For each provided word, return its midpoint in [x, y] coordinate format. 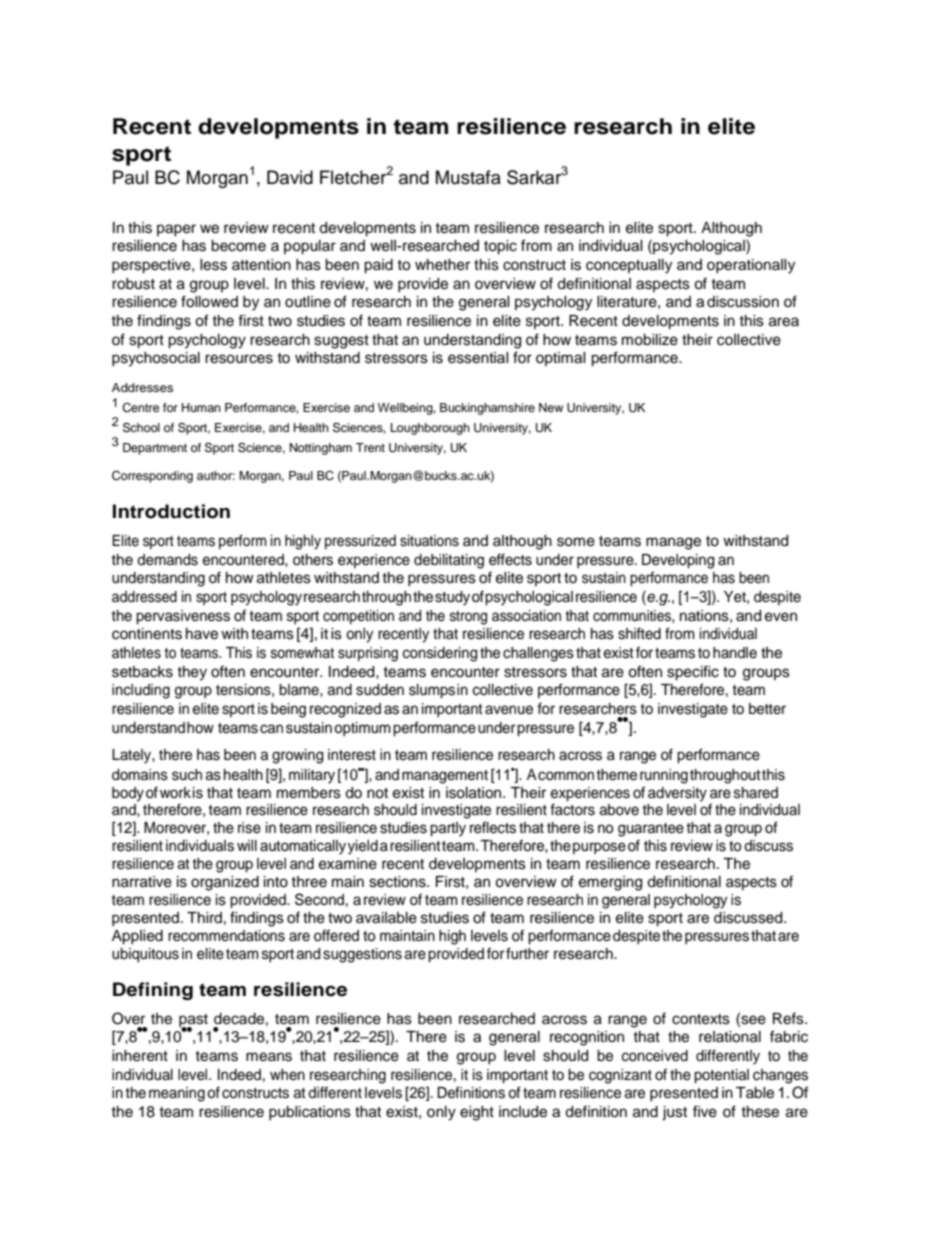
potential [721, 1076]
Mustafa [468, 177]
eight [477, 1113]
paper [176, 230]
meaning [177, 1094]
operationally [751, 266]
